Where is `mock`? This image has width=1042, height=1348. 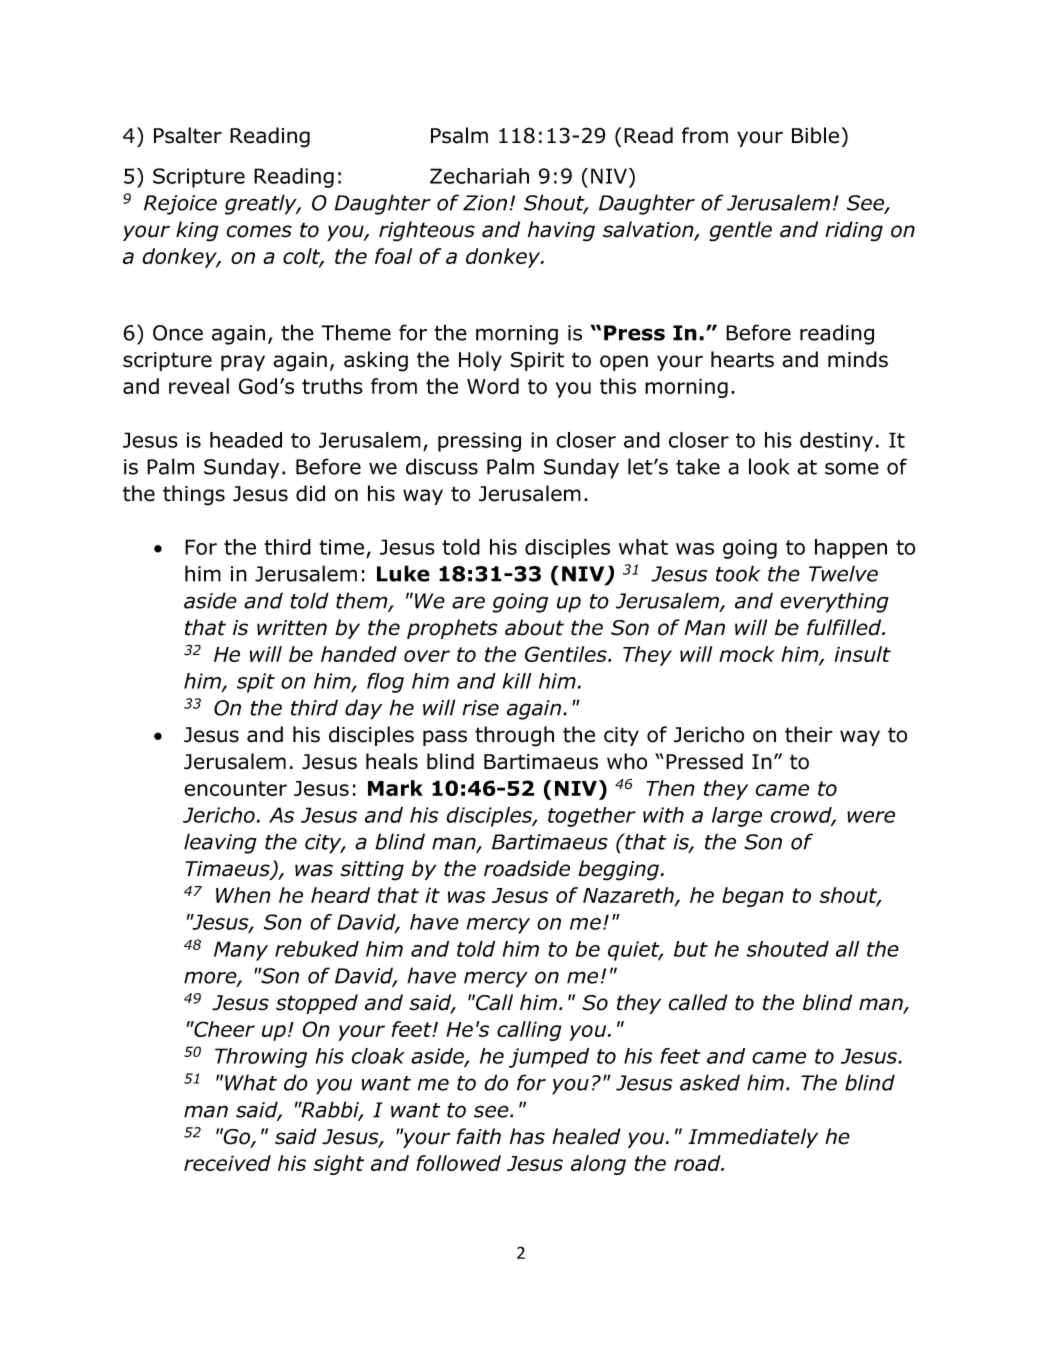 mock is located at coordinates (747, 654).
